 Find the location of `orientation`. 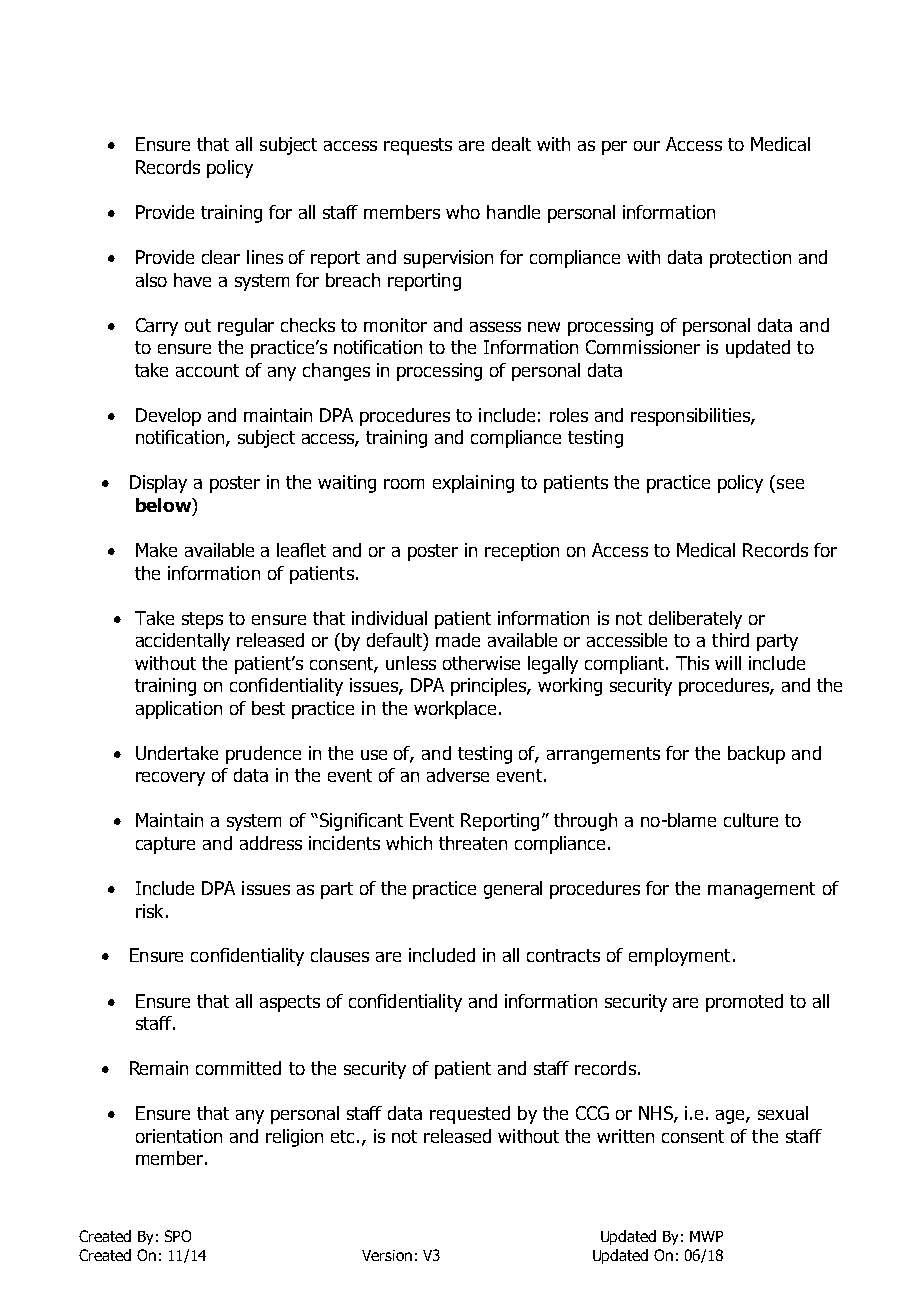

orientation is located at coordinates (179, 1136).
